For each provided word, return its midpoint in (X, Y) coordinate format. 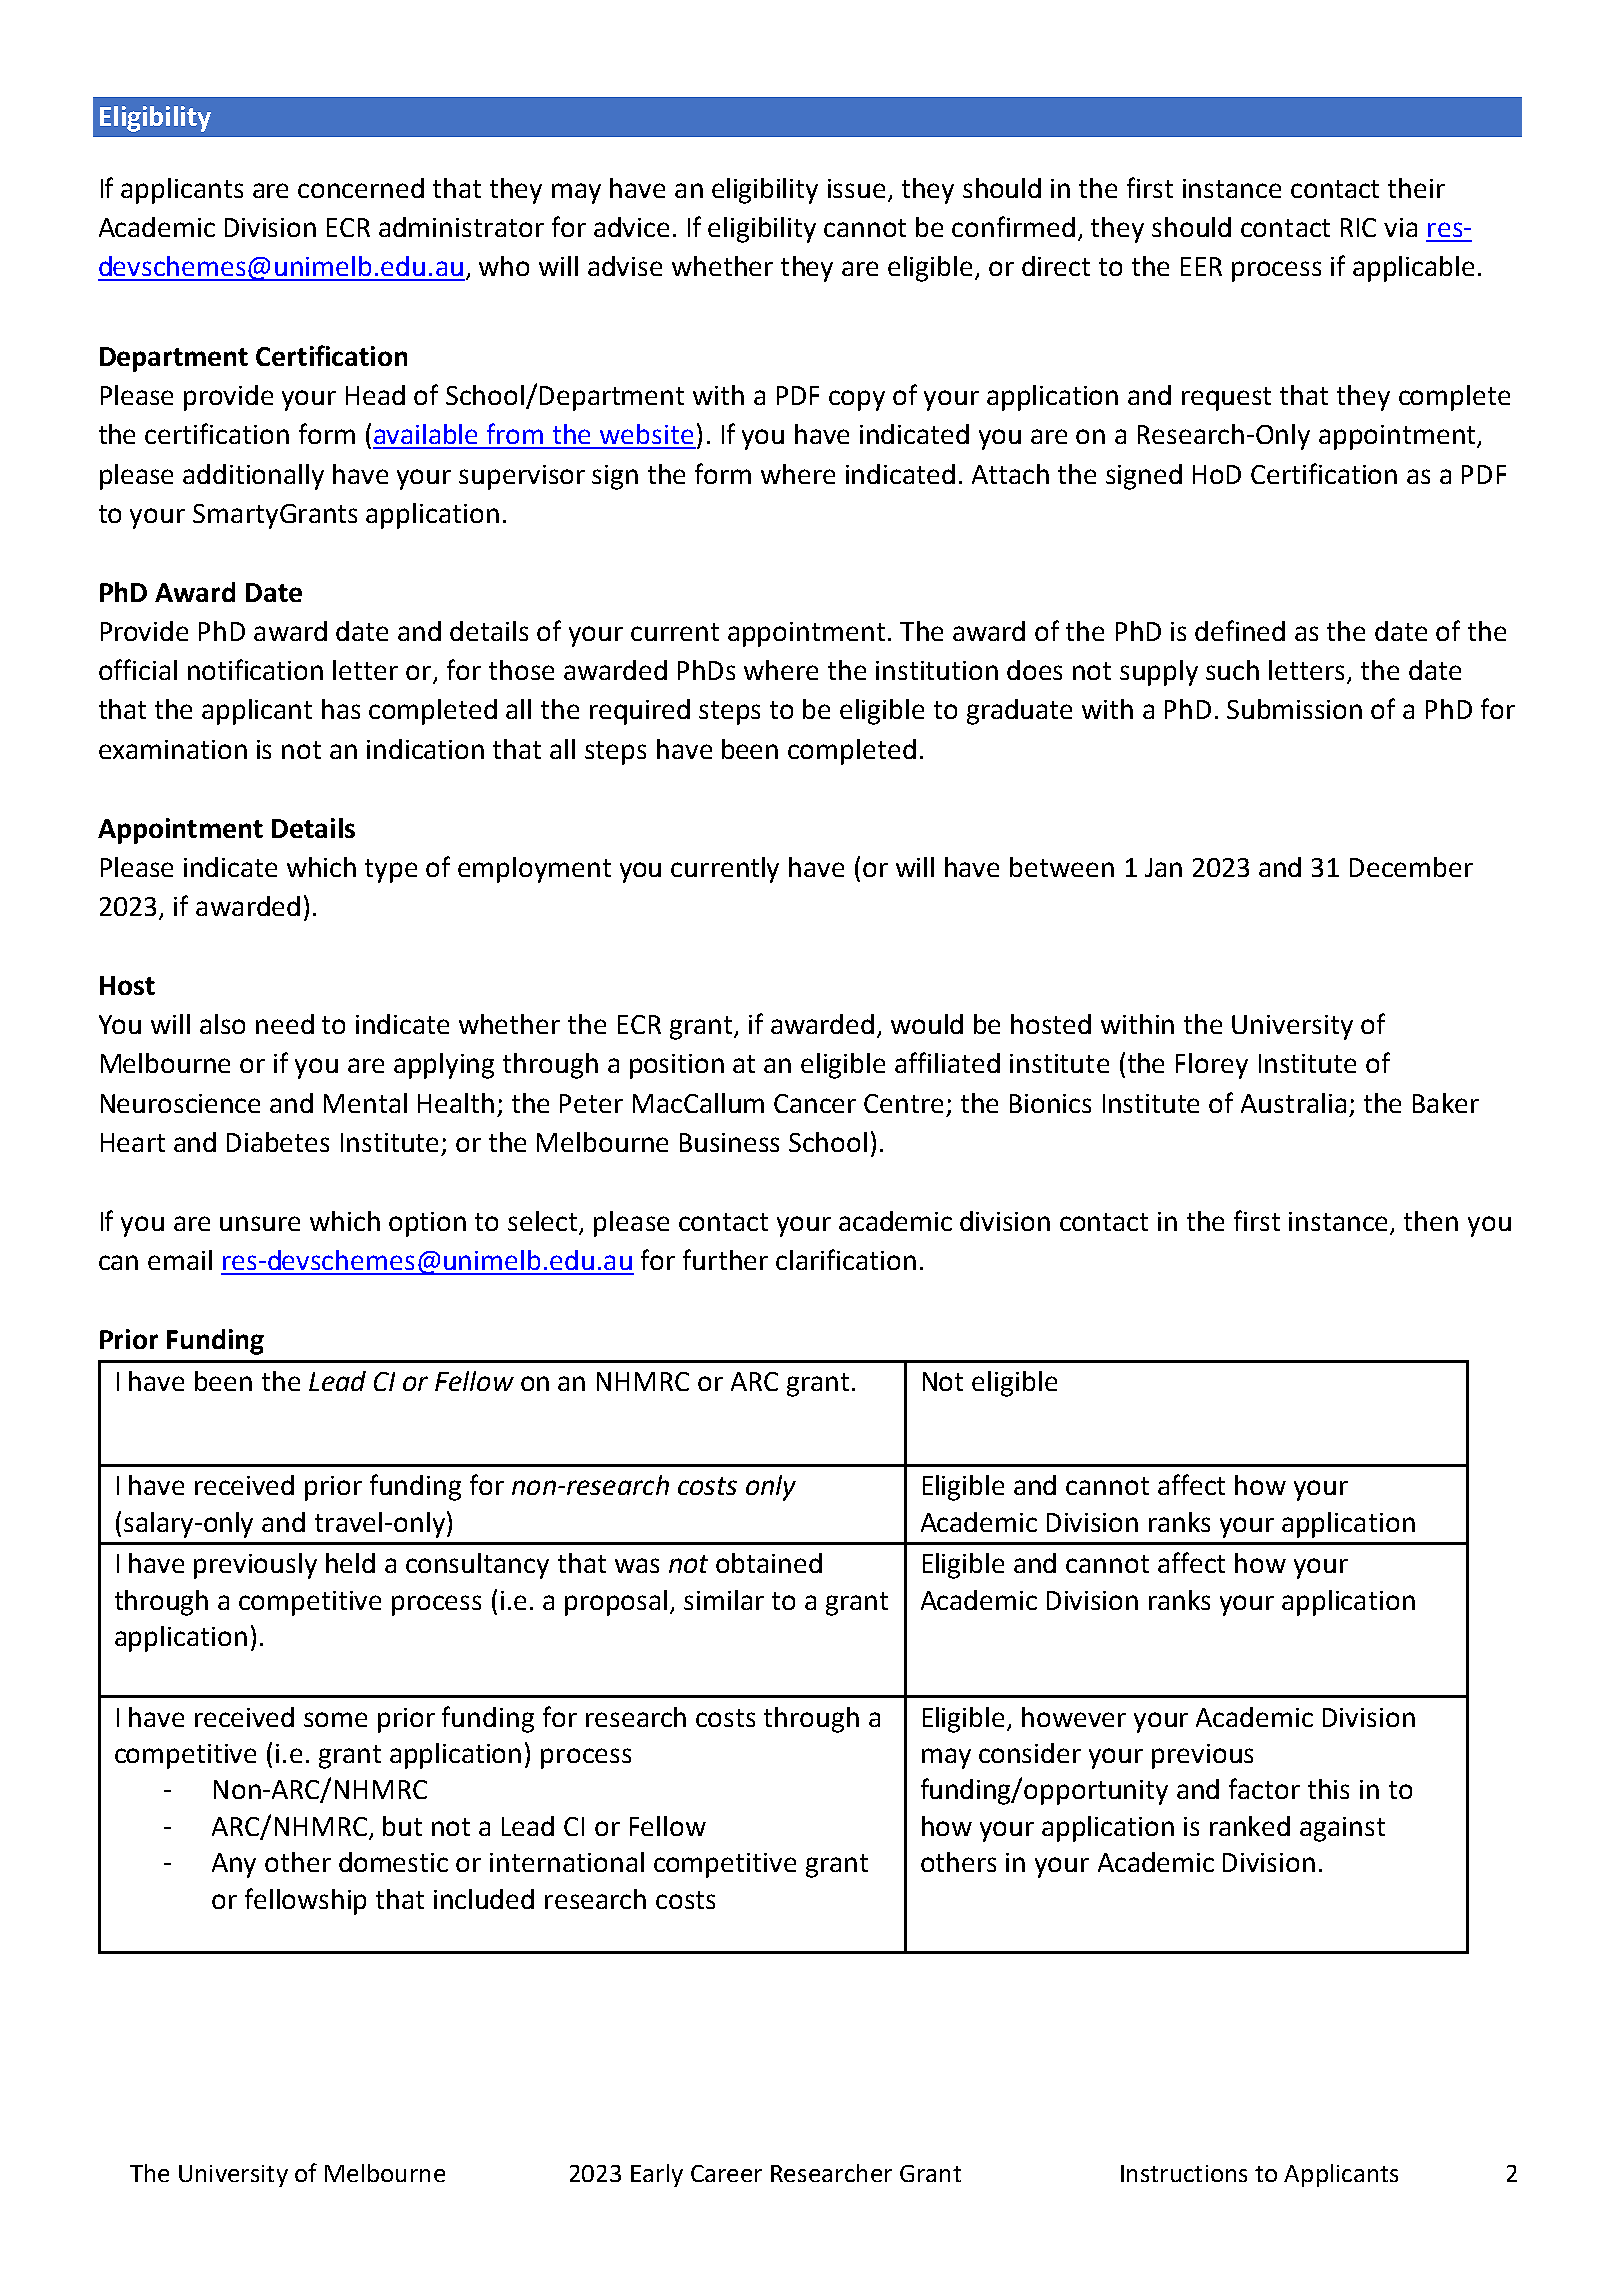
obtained (769, 1563)
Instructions (1184, 2173)
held (350, 1563)
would (927, 1024)
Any (234, 1865)
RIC (1358, 227)
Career (726, 2173)
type (391, 871)
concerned (361, 188)
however (1074, 1717)
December (1411, 867)
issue (856, 188)
